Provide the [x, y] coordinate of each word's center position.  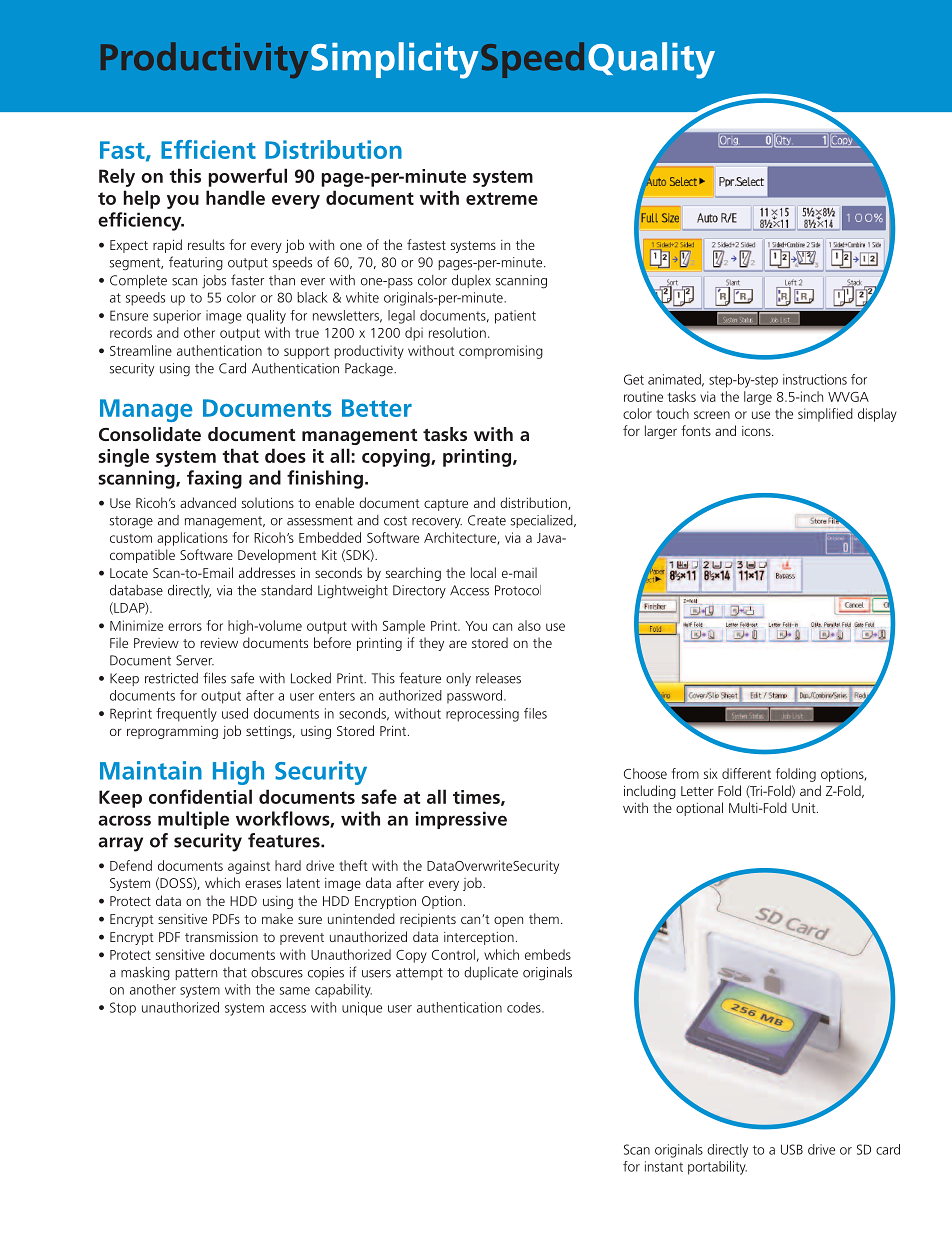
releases [498, 678]
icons [757, 431]
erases [263, 884]
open [508, 921]
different [746, 773]
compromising [501, 352]
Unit [805, 808]
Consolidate [150, 434]
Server [195, 660]
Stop [123, 1009]
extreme [502, 198]
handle [235, 197]
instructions [815, 379]
